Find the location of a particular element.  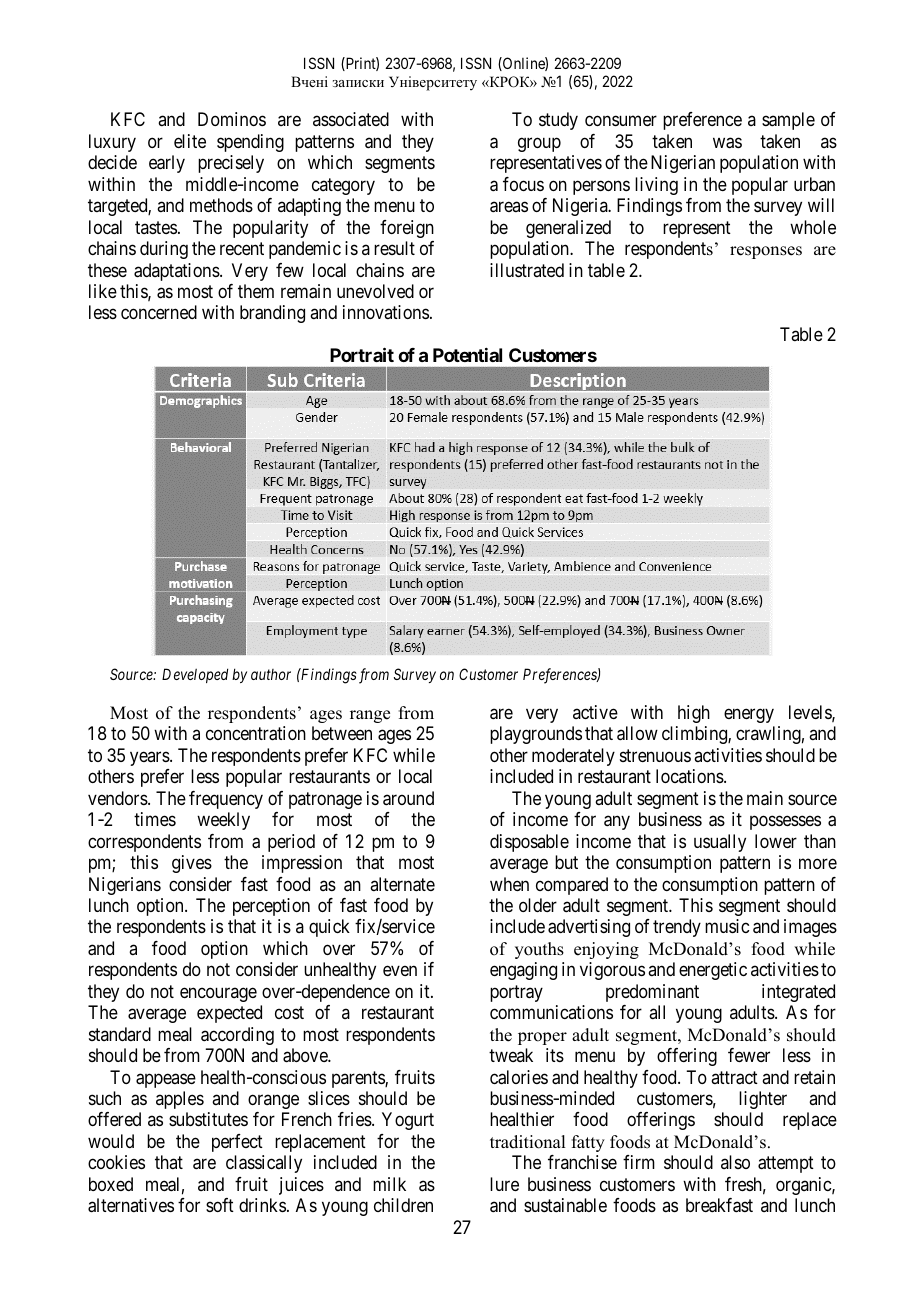

weekly is located at coordinates (223, 821).
